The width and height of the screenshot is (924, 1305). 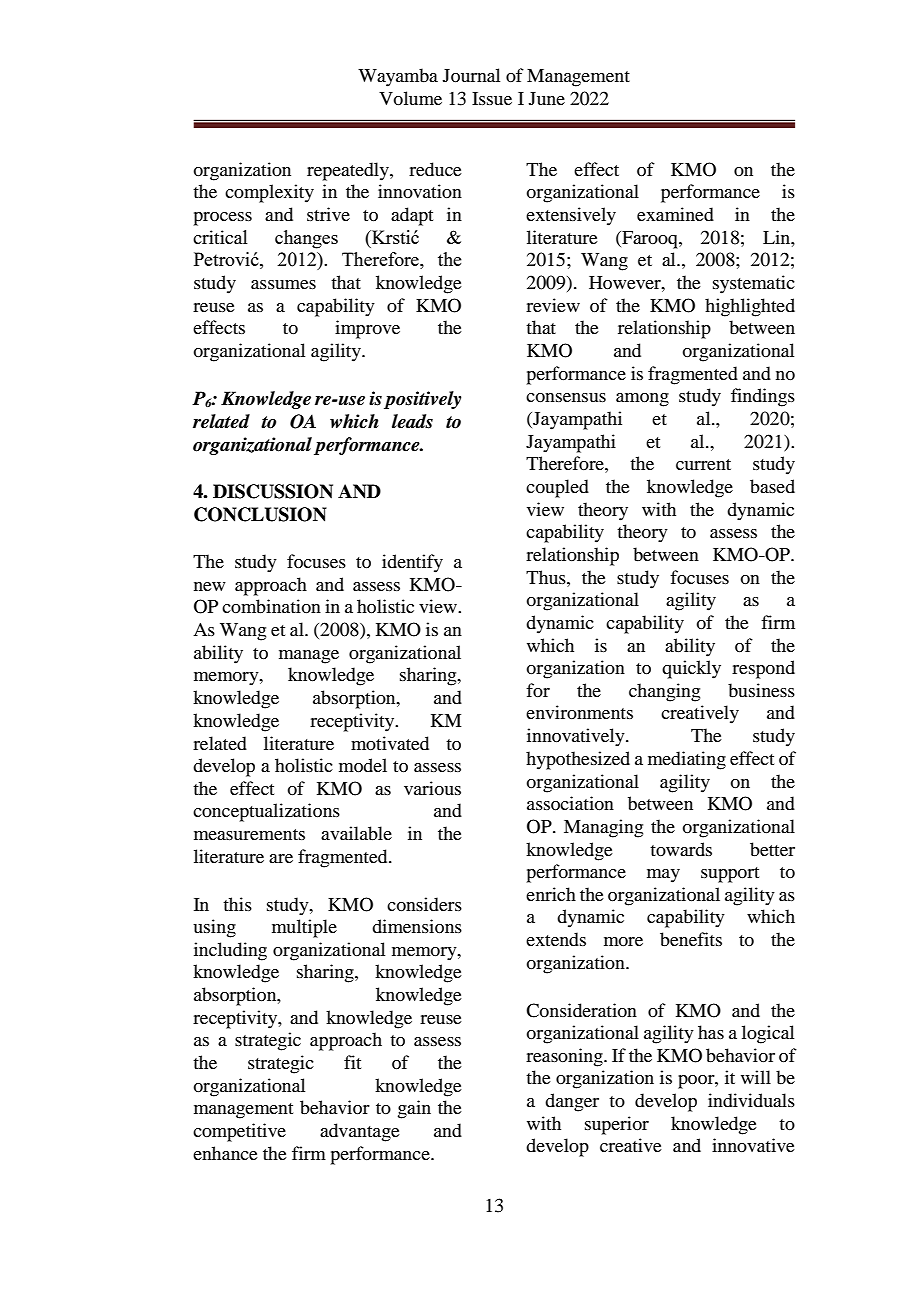 What do you see at coordinates (557, 488) in the screenshot?
I see `coupled` at bounding box center [557, 488].
